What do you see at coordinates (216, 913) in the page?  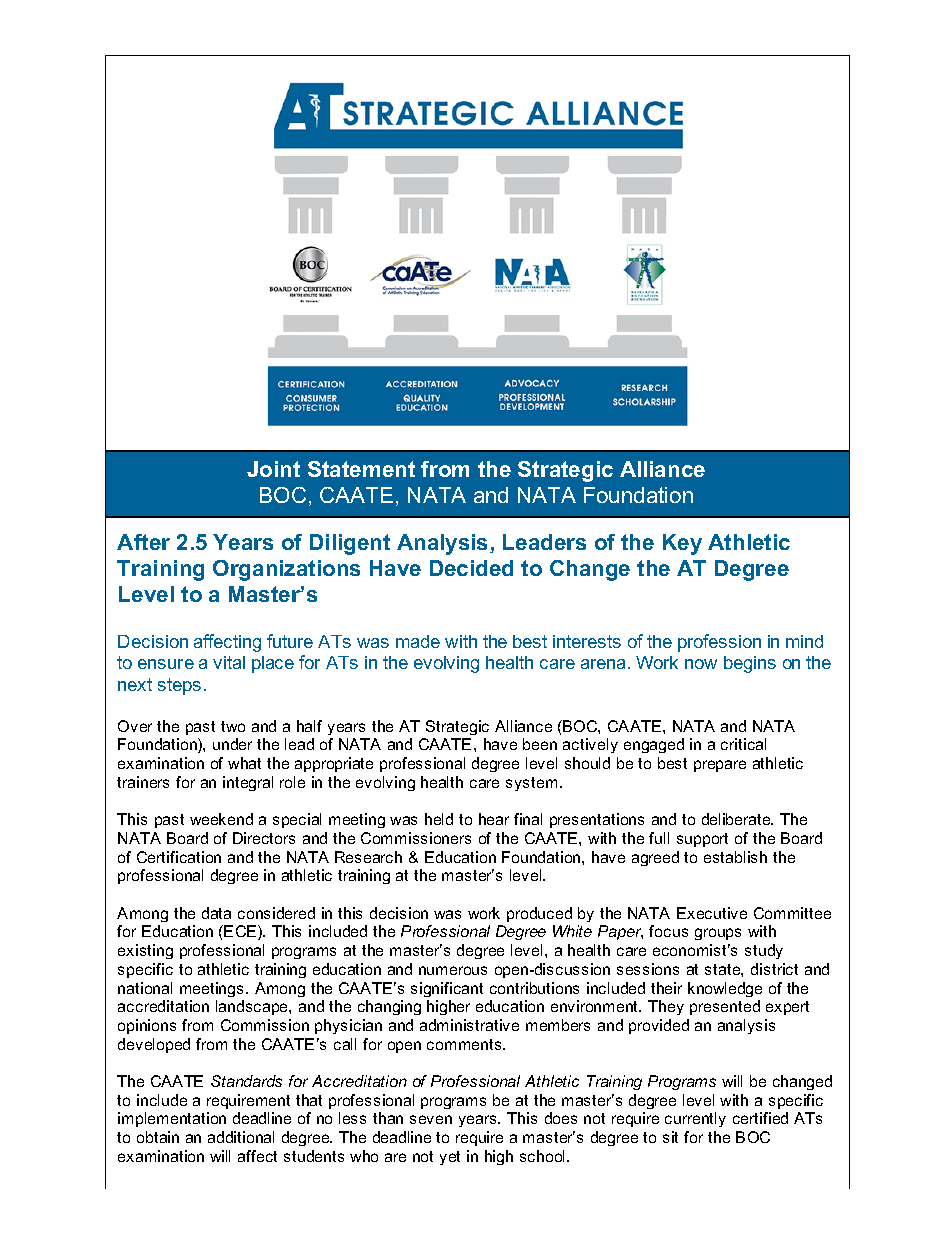 I see `data` at bounding box center [216, 913].
